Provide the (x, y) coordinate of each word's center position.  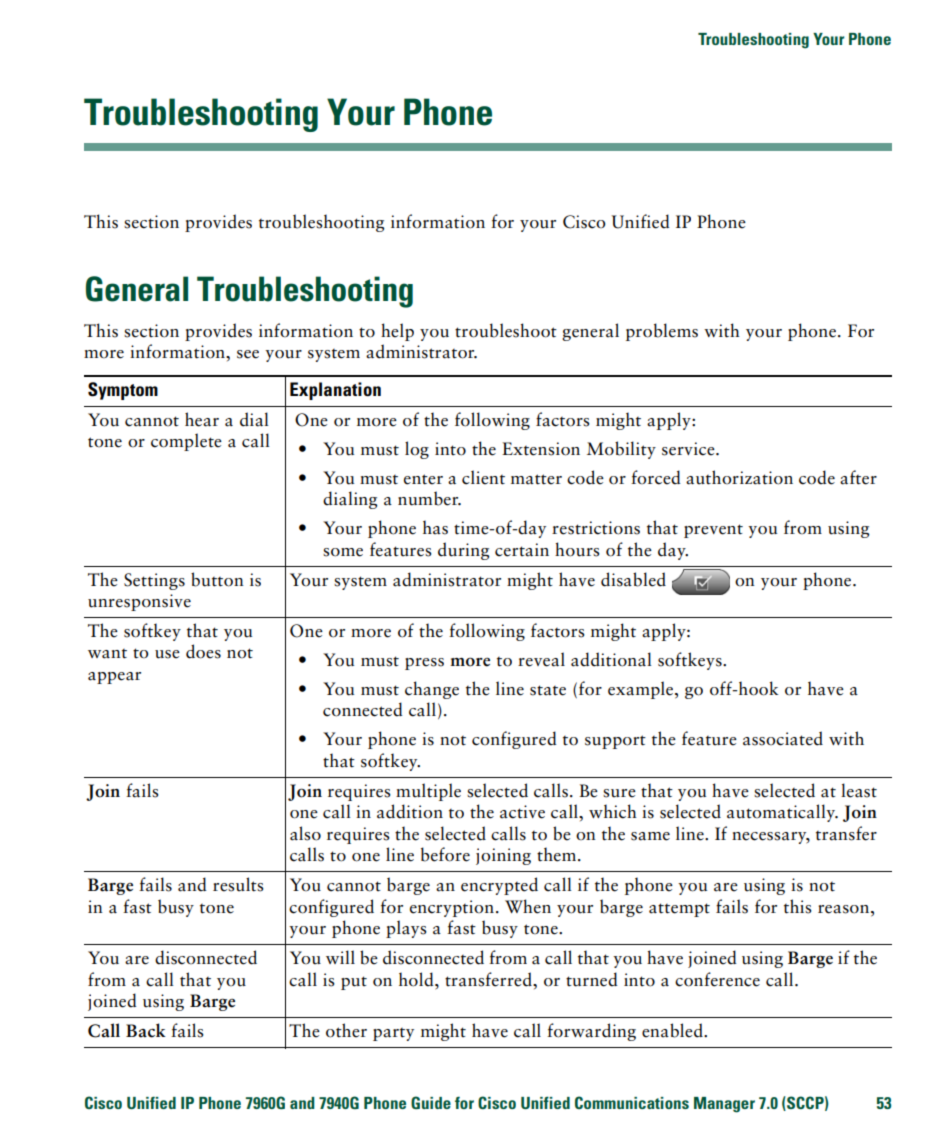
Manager (724, 1105)
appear (114, 678)
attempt (679, 910)
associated (783, 738)
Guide (431, 1102)
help (397, 332)
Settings (154, 581)
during (463, 551)
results (238, 884)
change (432, 690)
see (248, 354)
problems (662, 332)
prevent (713, 531)
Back (146, 1030)
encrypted (499, 886)
